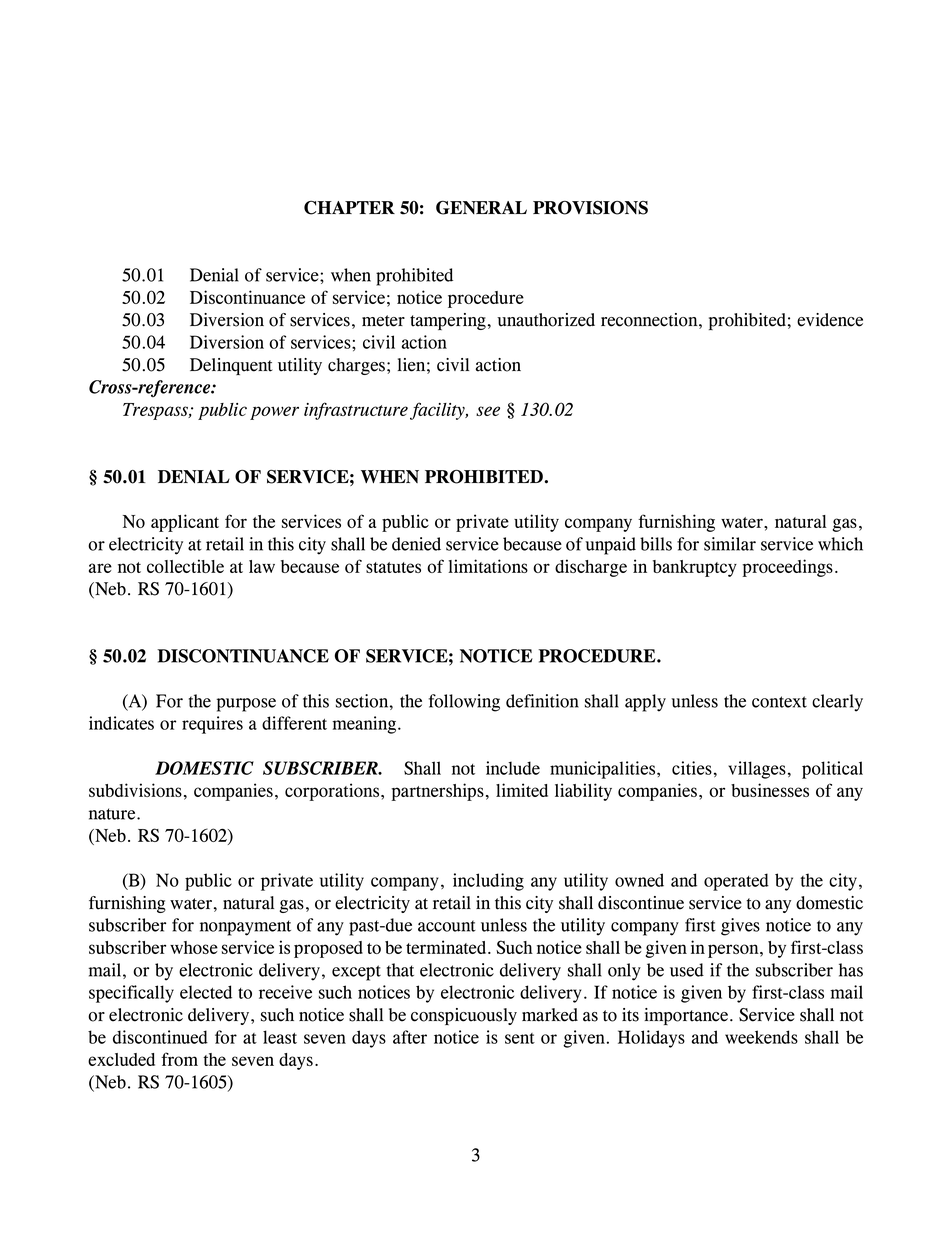 Image resolution: width=952 pixels, height=1233 pixels. Describe the element at coordinates (416, 544) in the screenshot. I see `denied` at that location.
